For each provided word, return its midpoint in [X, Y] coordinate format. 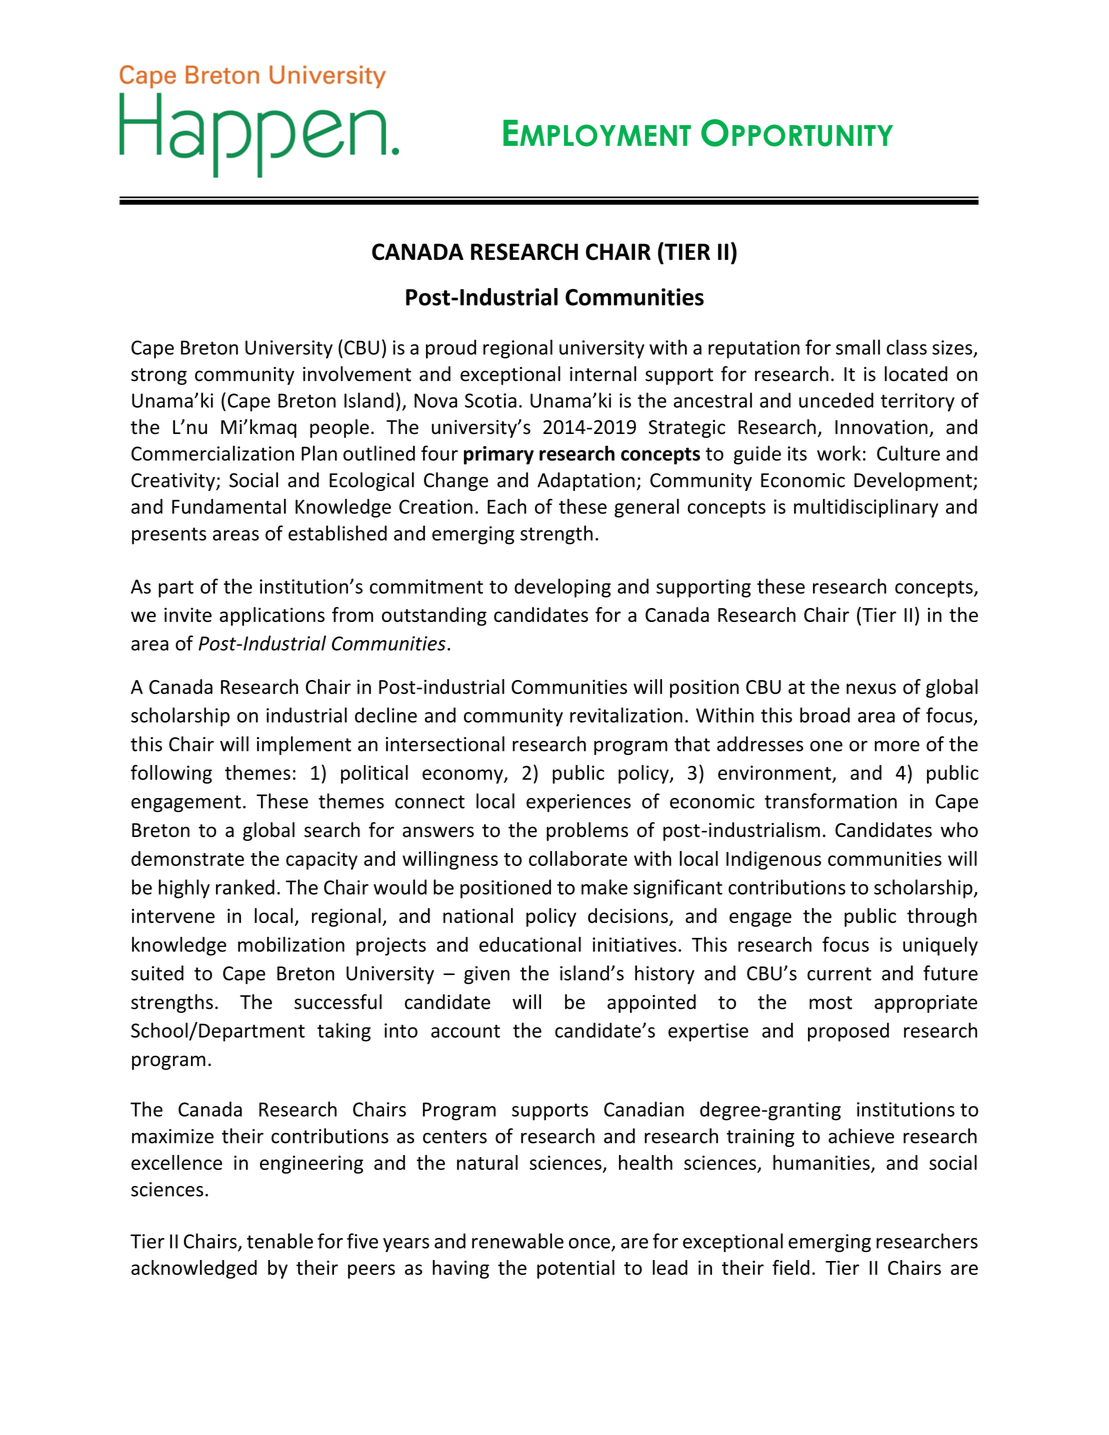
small [858, 347]
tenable [280, 1241]
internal [603, 374]
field [791, 1267]
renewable [518, 1241]
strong [159, 376]
